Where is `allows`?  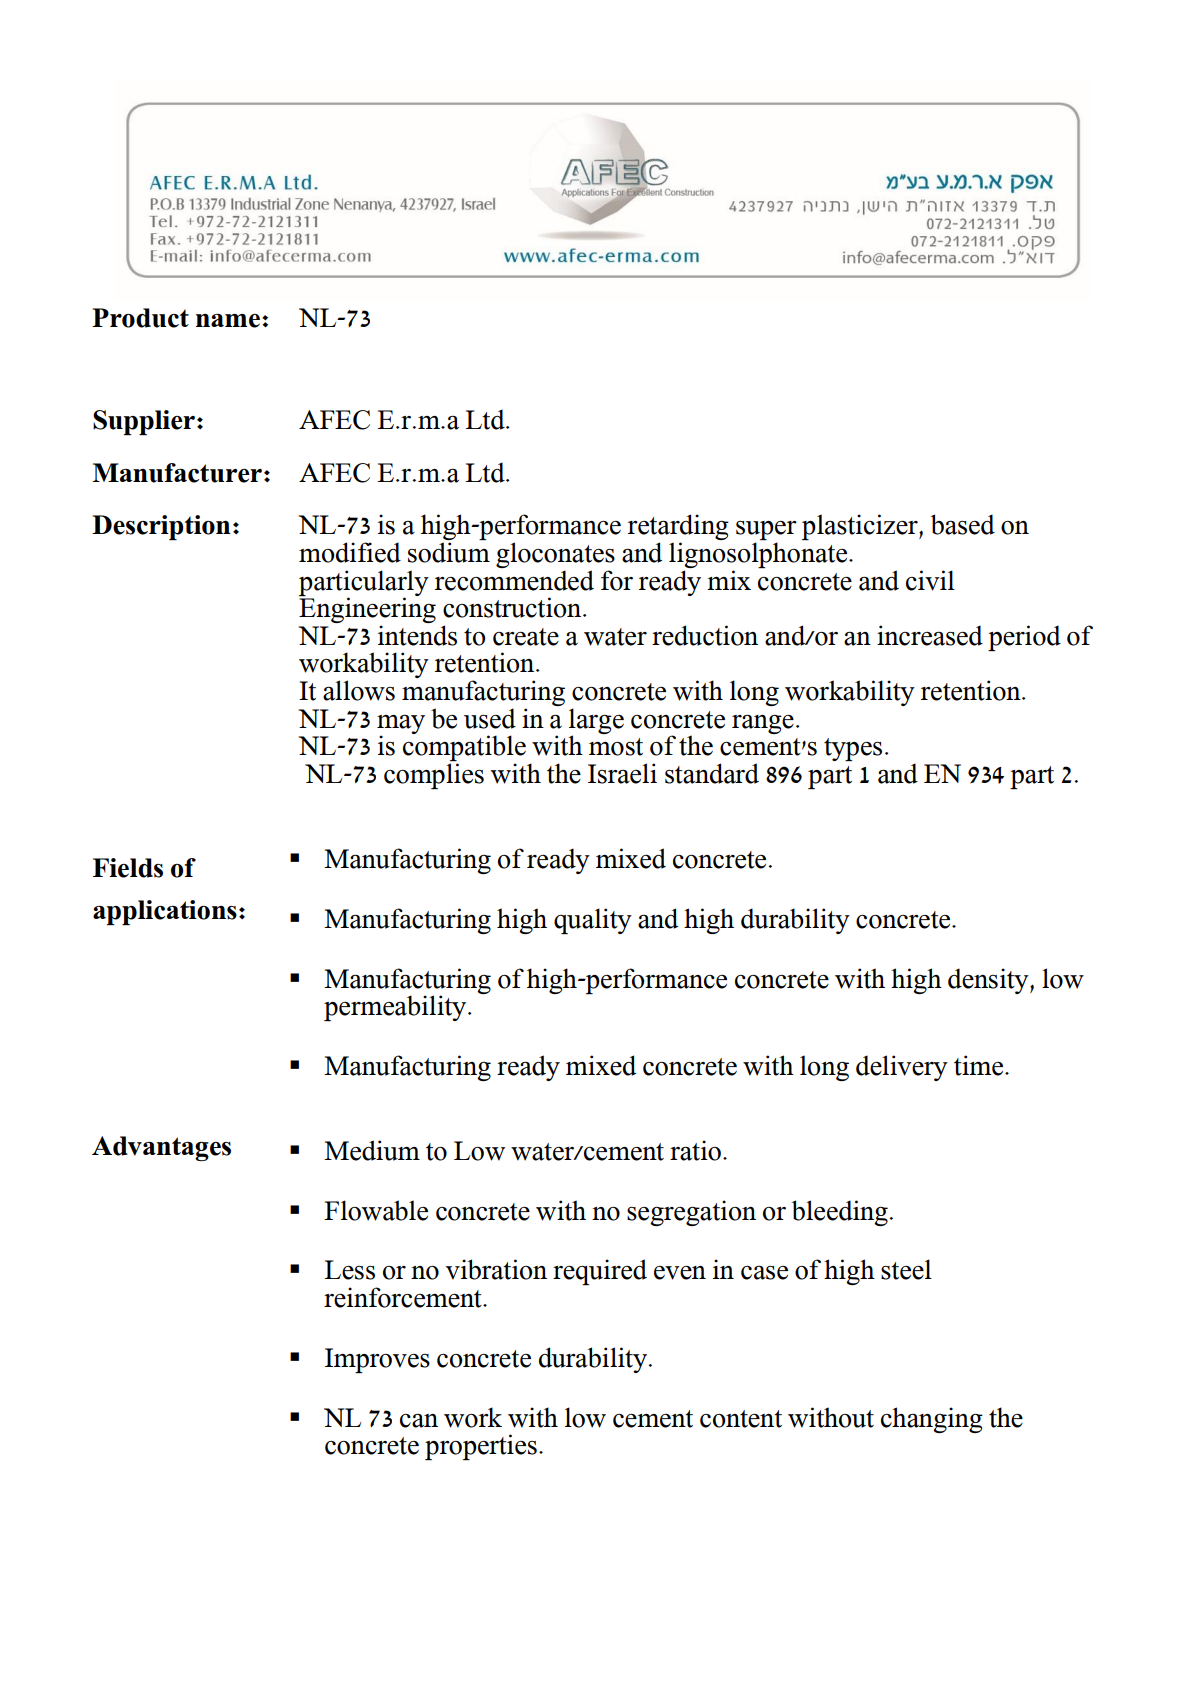 allows is located at coordinates (359, 690).
